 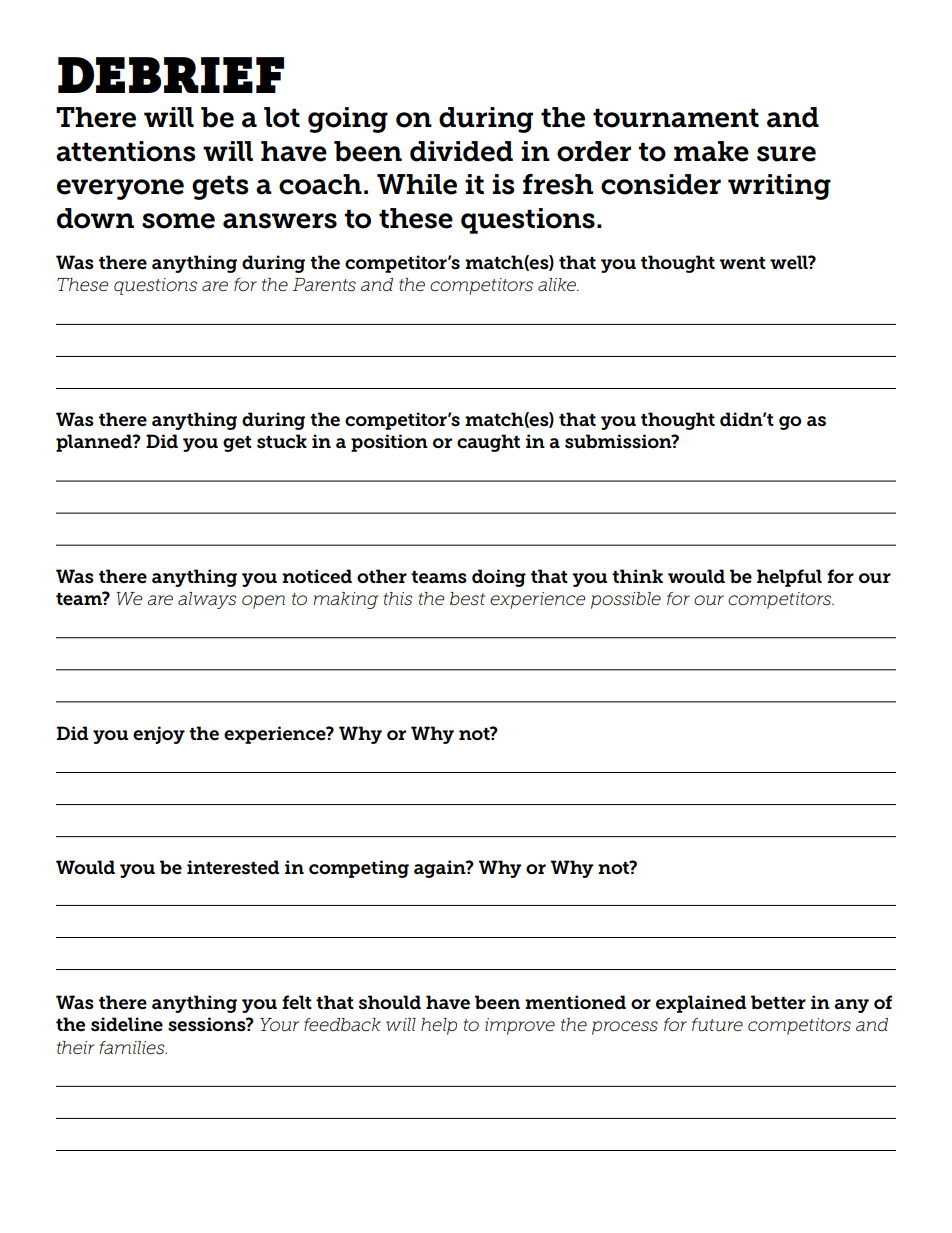 I want to click on DEBRIEF, so click(x=171, y=75).
